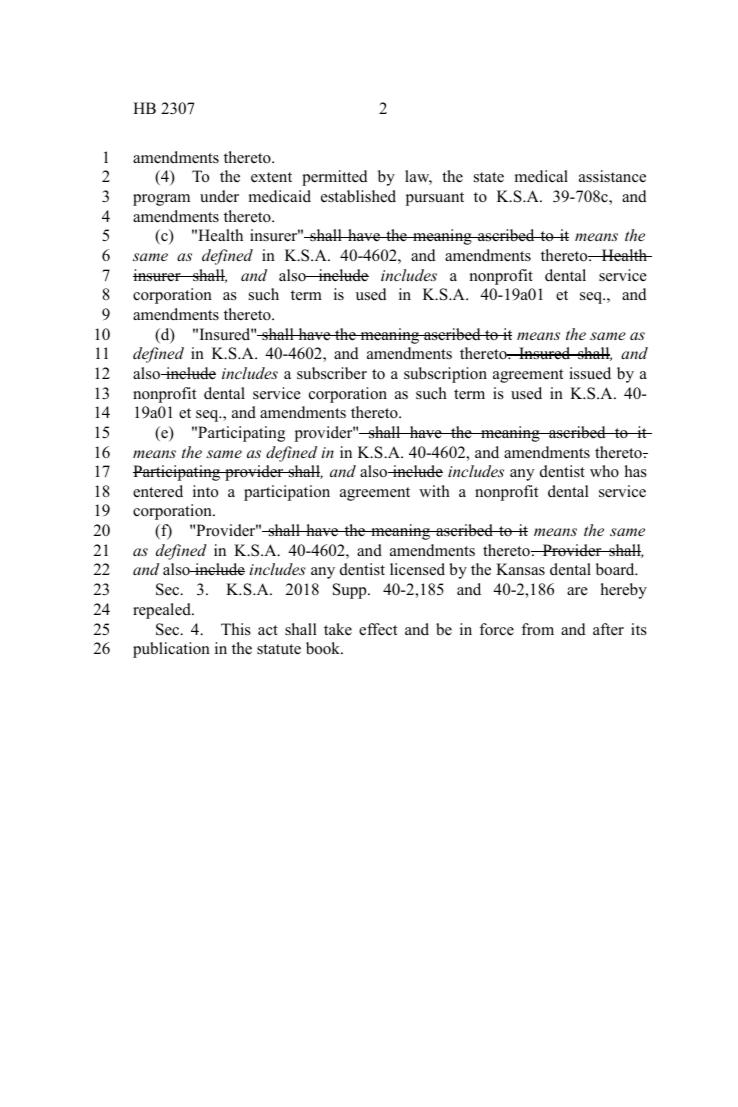 The width and height of the screenshot is (738, 1107). I want to click on subscriber, so click(332, 373).
